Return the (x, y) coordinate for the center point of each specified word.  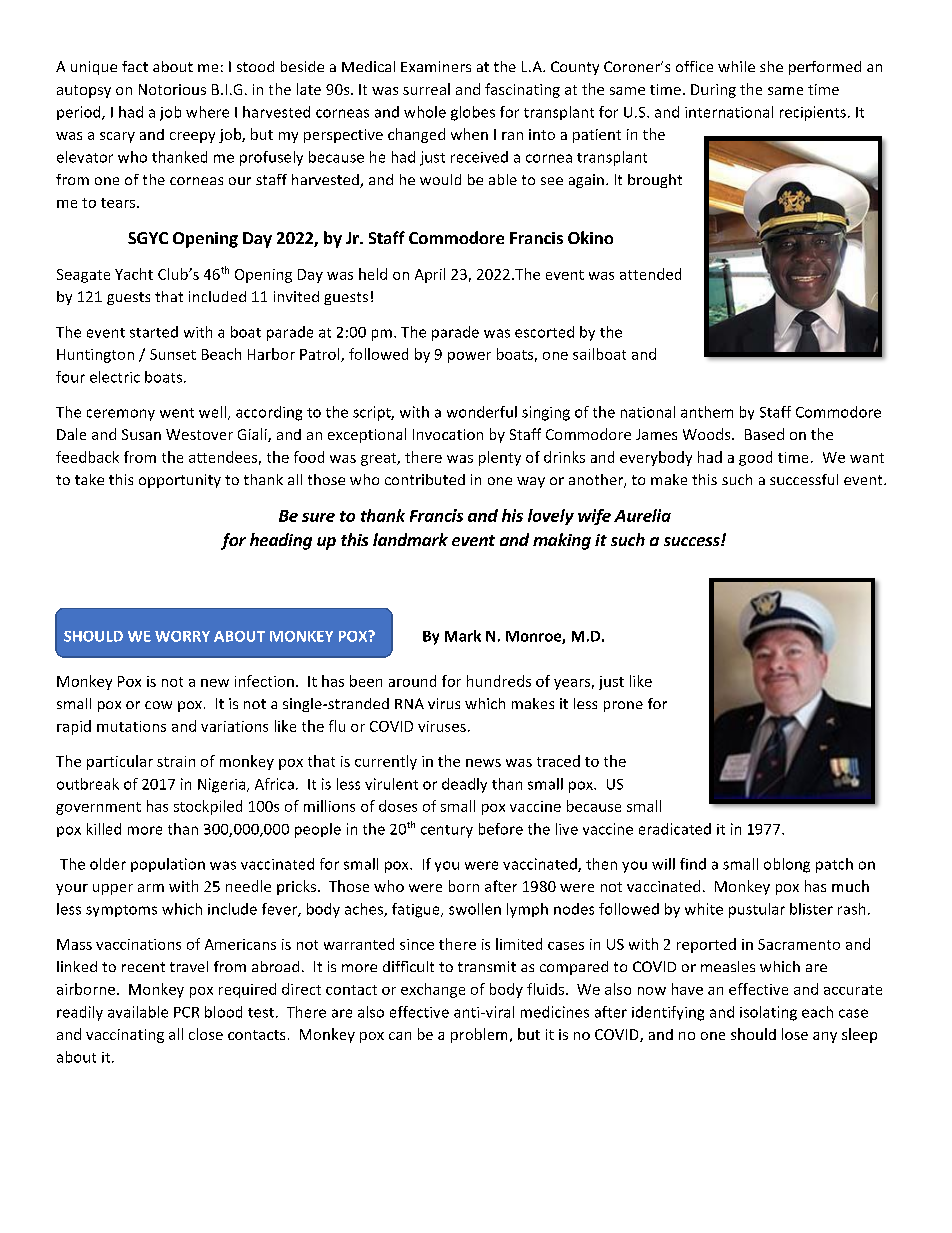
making (562, 541)
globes (473, 113)
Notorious (172, 89)
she (771, 66)
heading (281, 541)
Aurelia (642, 515)
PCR (186, 1012)
